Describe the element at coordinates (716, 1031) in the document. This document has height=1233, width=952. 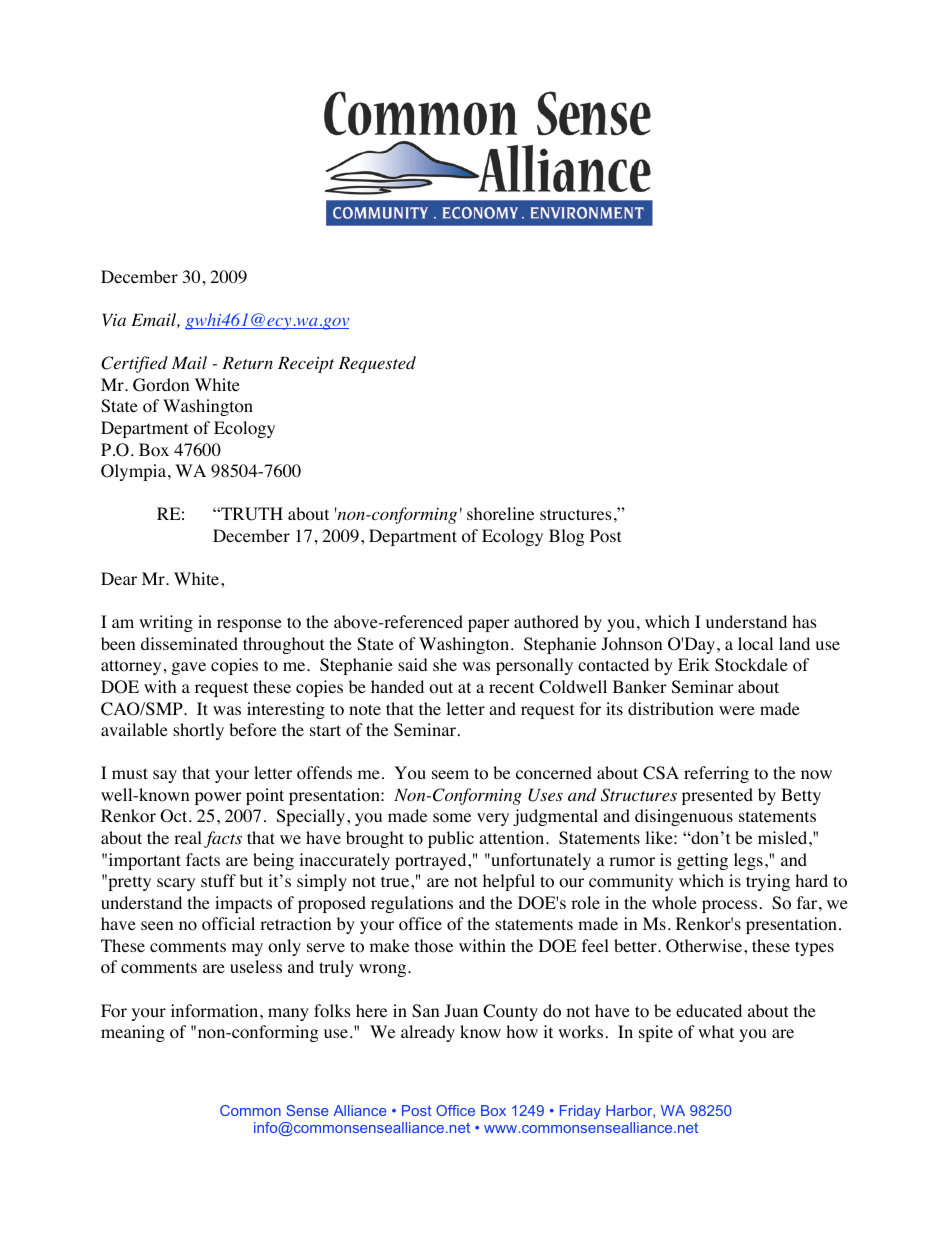
I see `what` at that location.
